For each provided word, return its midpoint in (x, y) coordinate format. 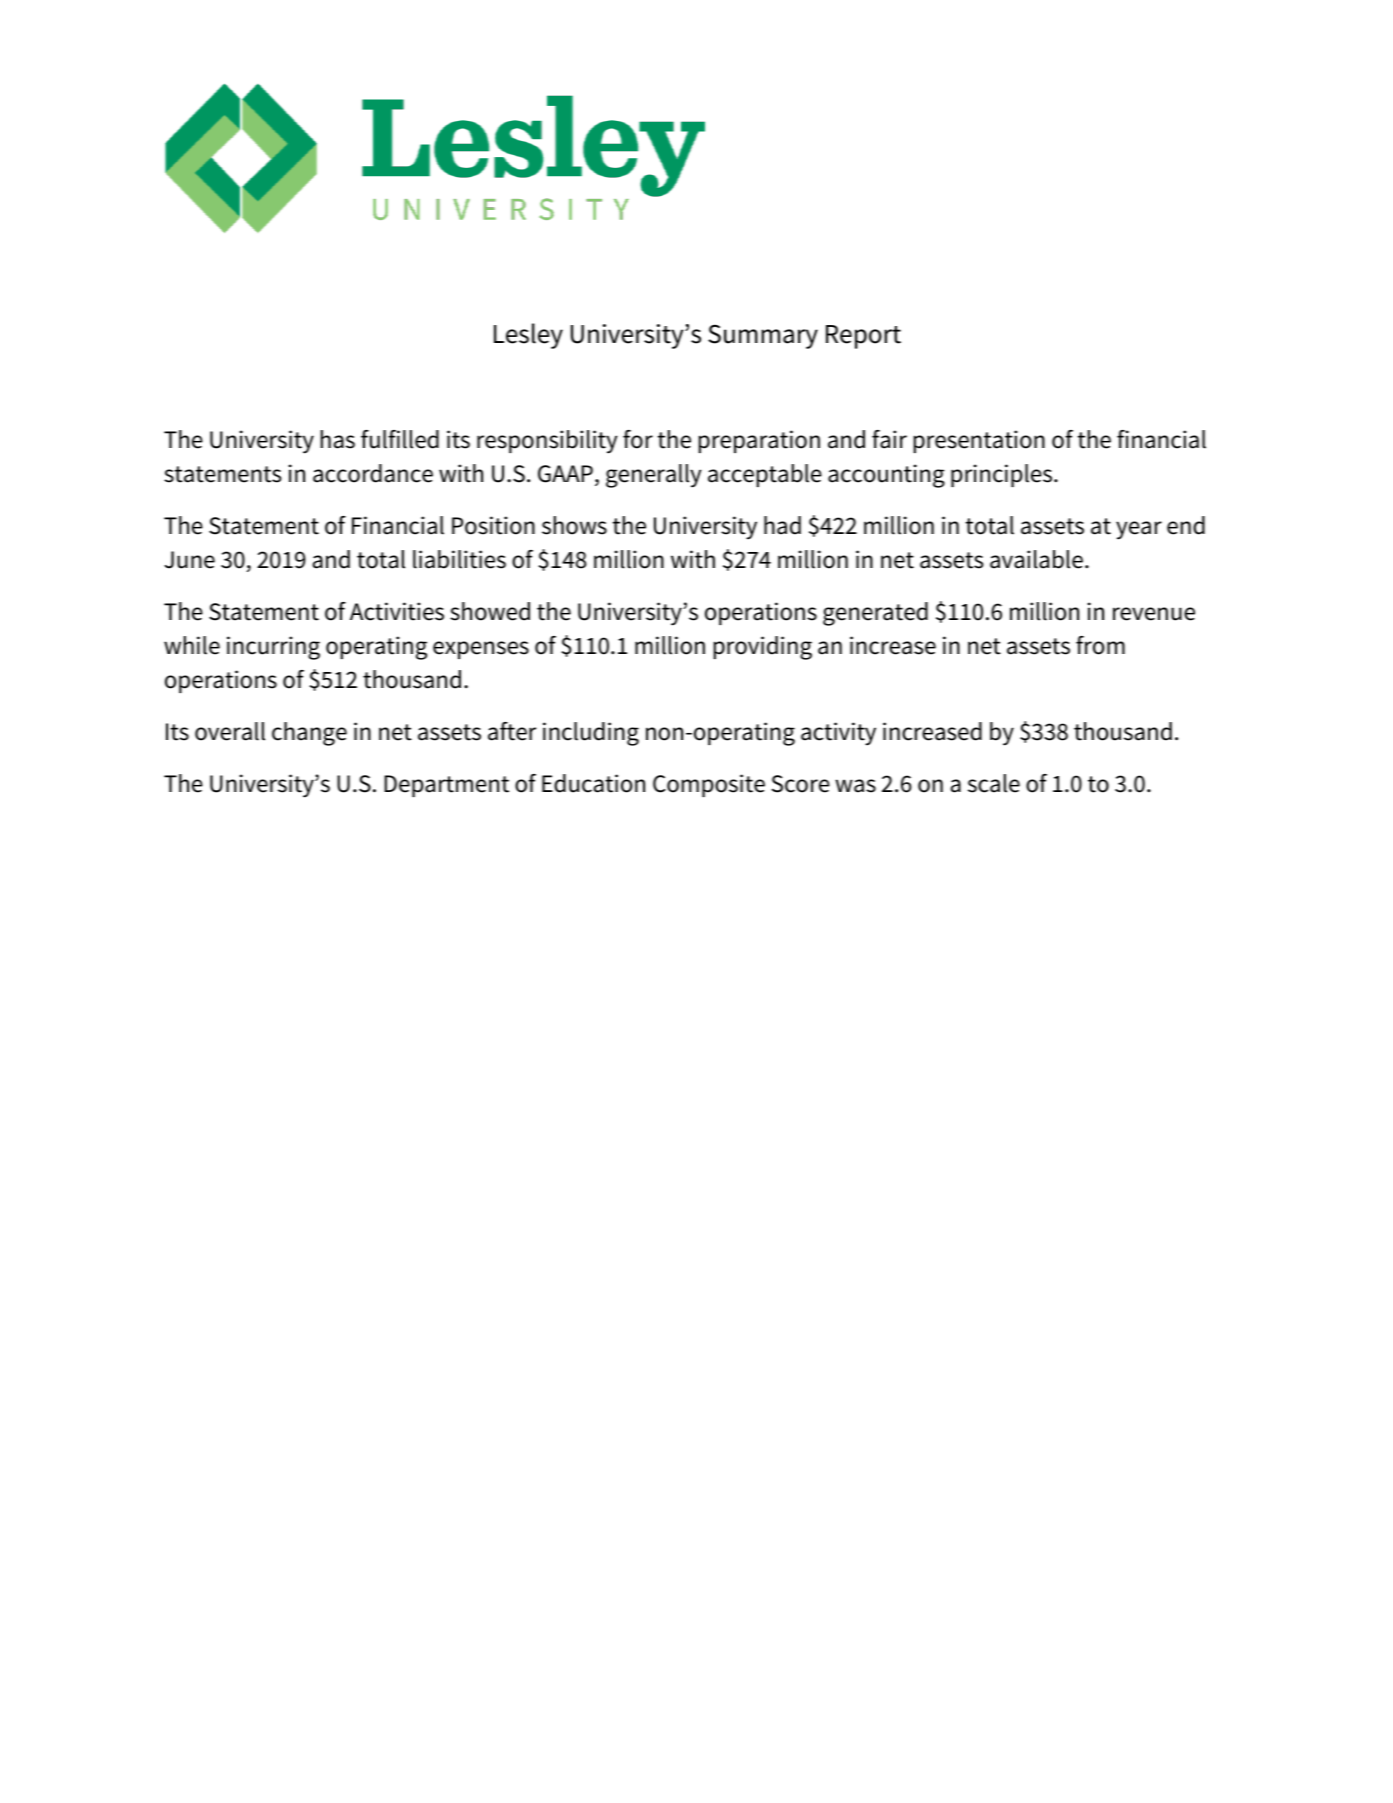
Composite (709, 785)
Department (446, 786)
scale (994, 783)
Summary (763, 336)
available (1036, 559)
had (782, 525)
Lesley (528, 336)
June (189, 560)
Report (863, 337)
